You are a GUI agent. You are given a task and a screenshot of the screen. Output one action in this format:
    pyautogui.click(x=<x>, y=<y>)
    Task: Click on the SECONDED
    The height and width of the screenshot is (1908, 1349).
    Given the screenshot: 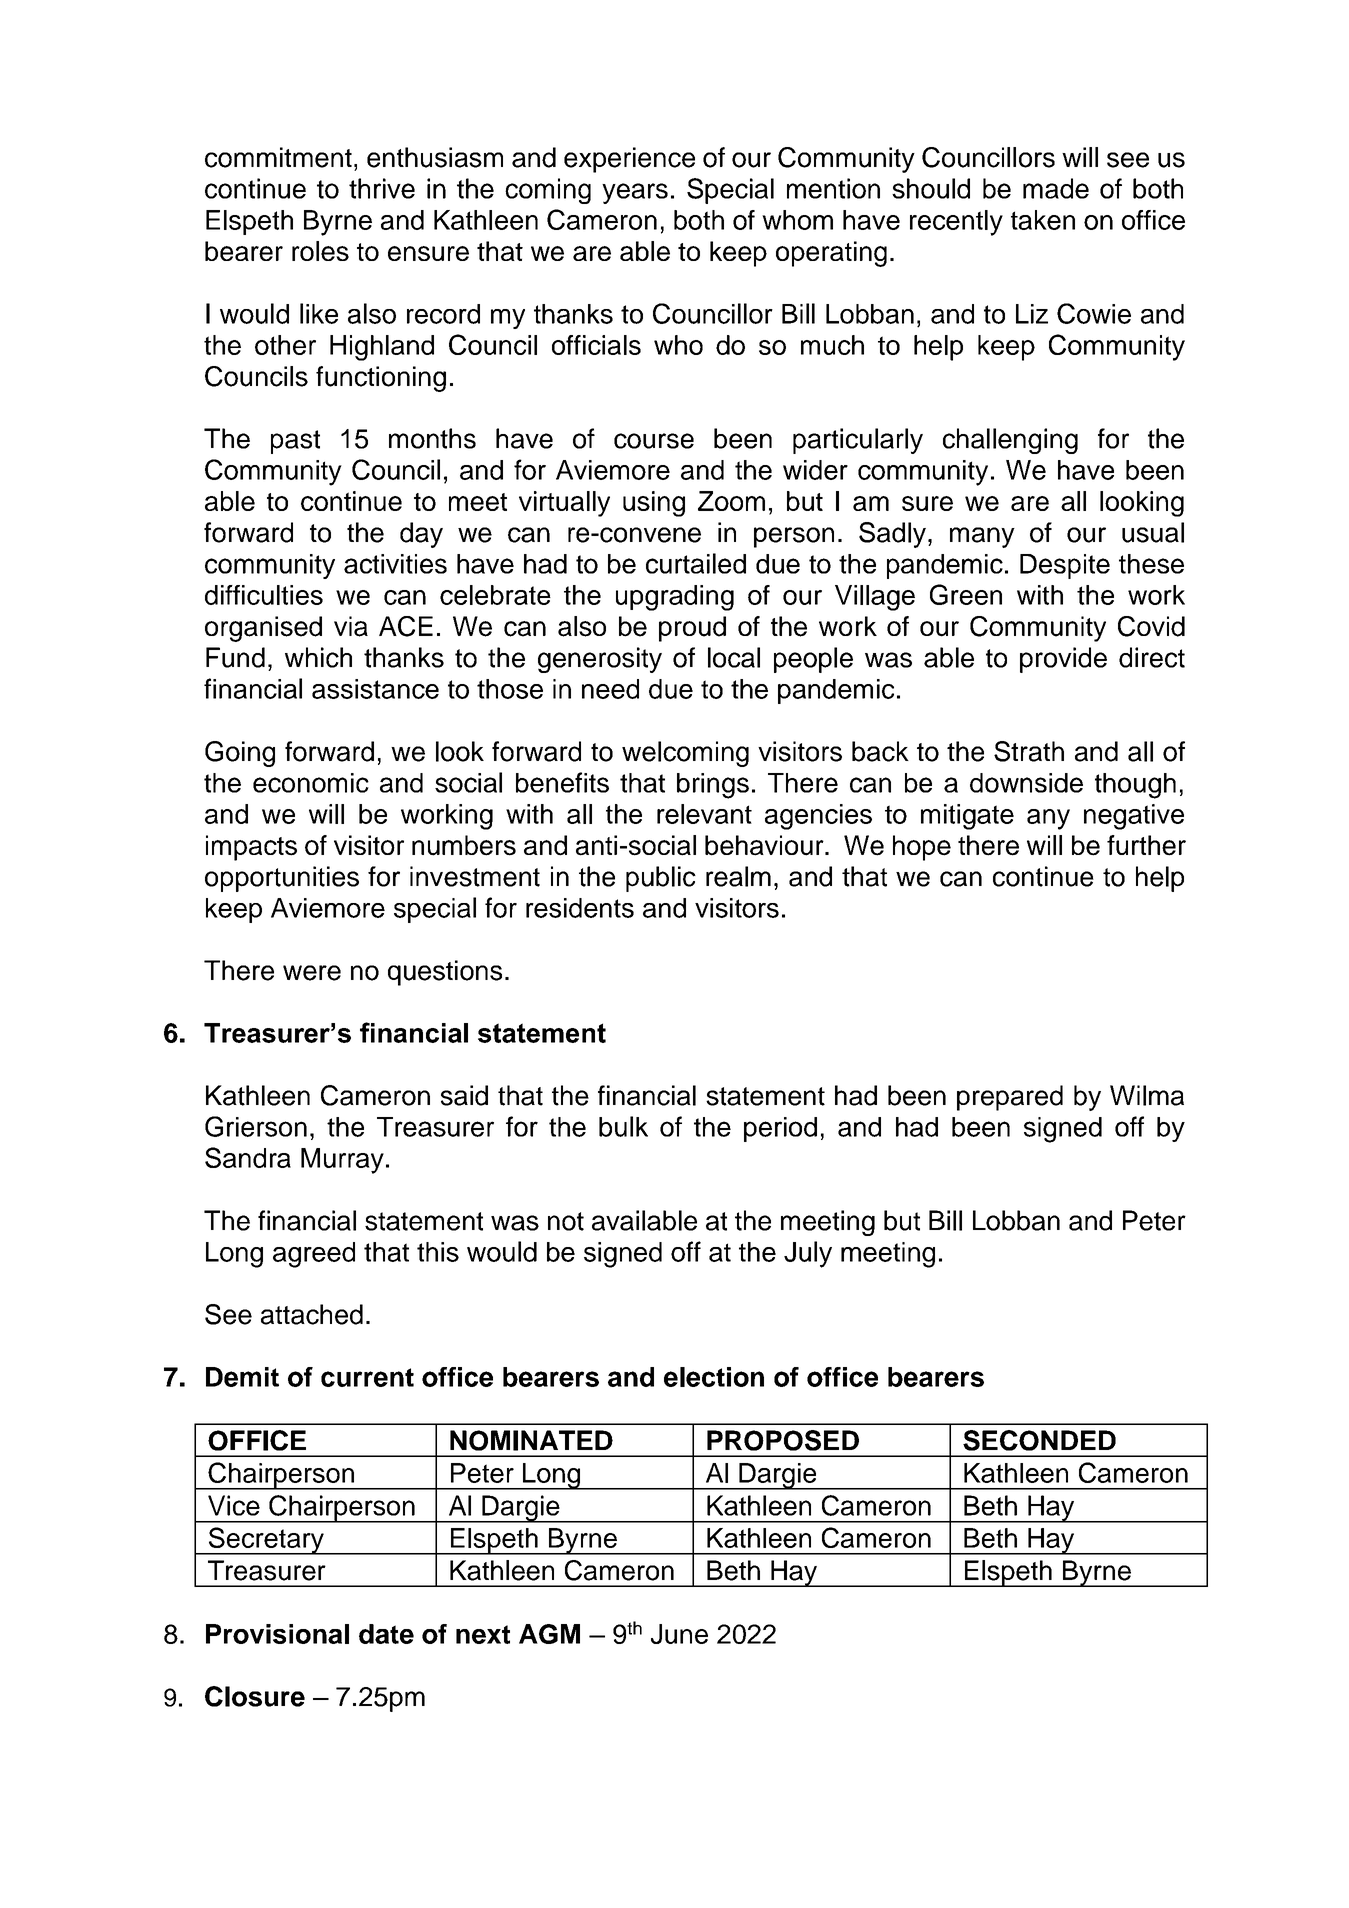 What is the action you would take?
    pyautogui.click(x=1039, y=1440)
